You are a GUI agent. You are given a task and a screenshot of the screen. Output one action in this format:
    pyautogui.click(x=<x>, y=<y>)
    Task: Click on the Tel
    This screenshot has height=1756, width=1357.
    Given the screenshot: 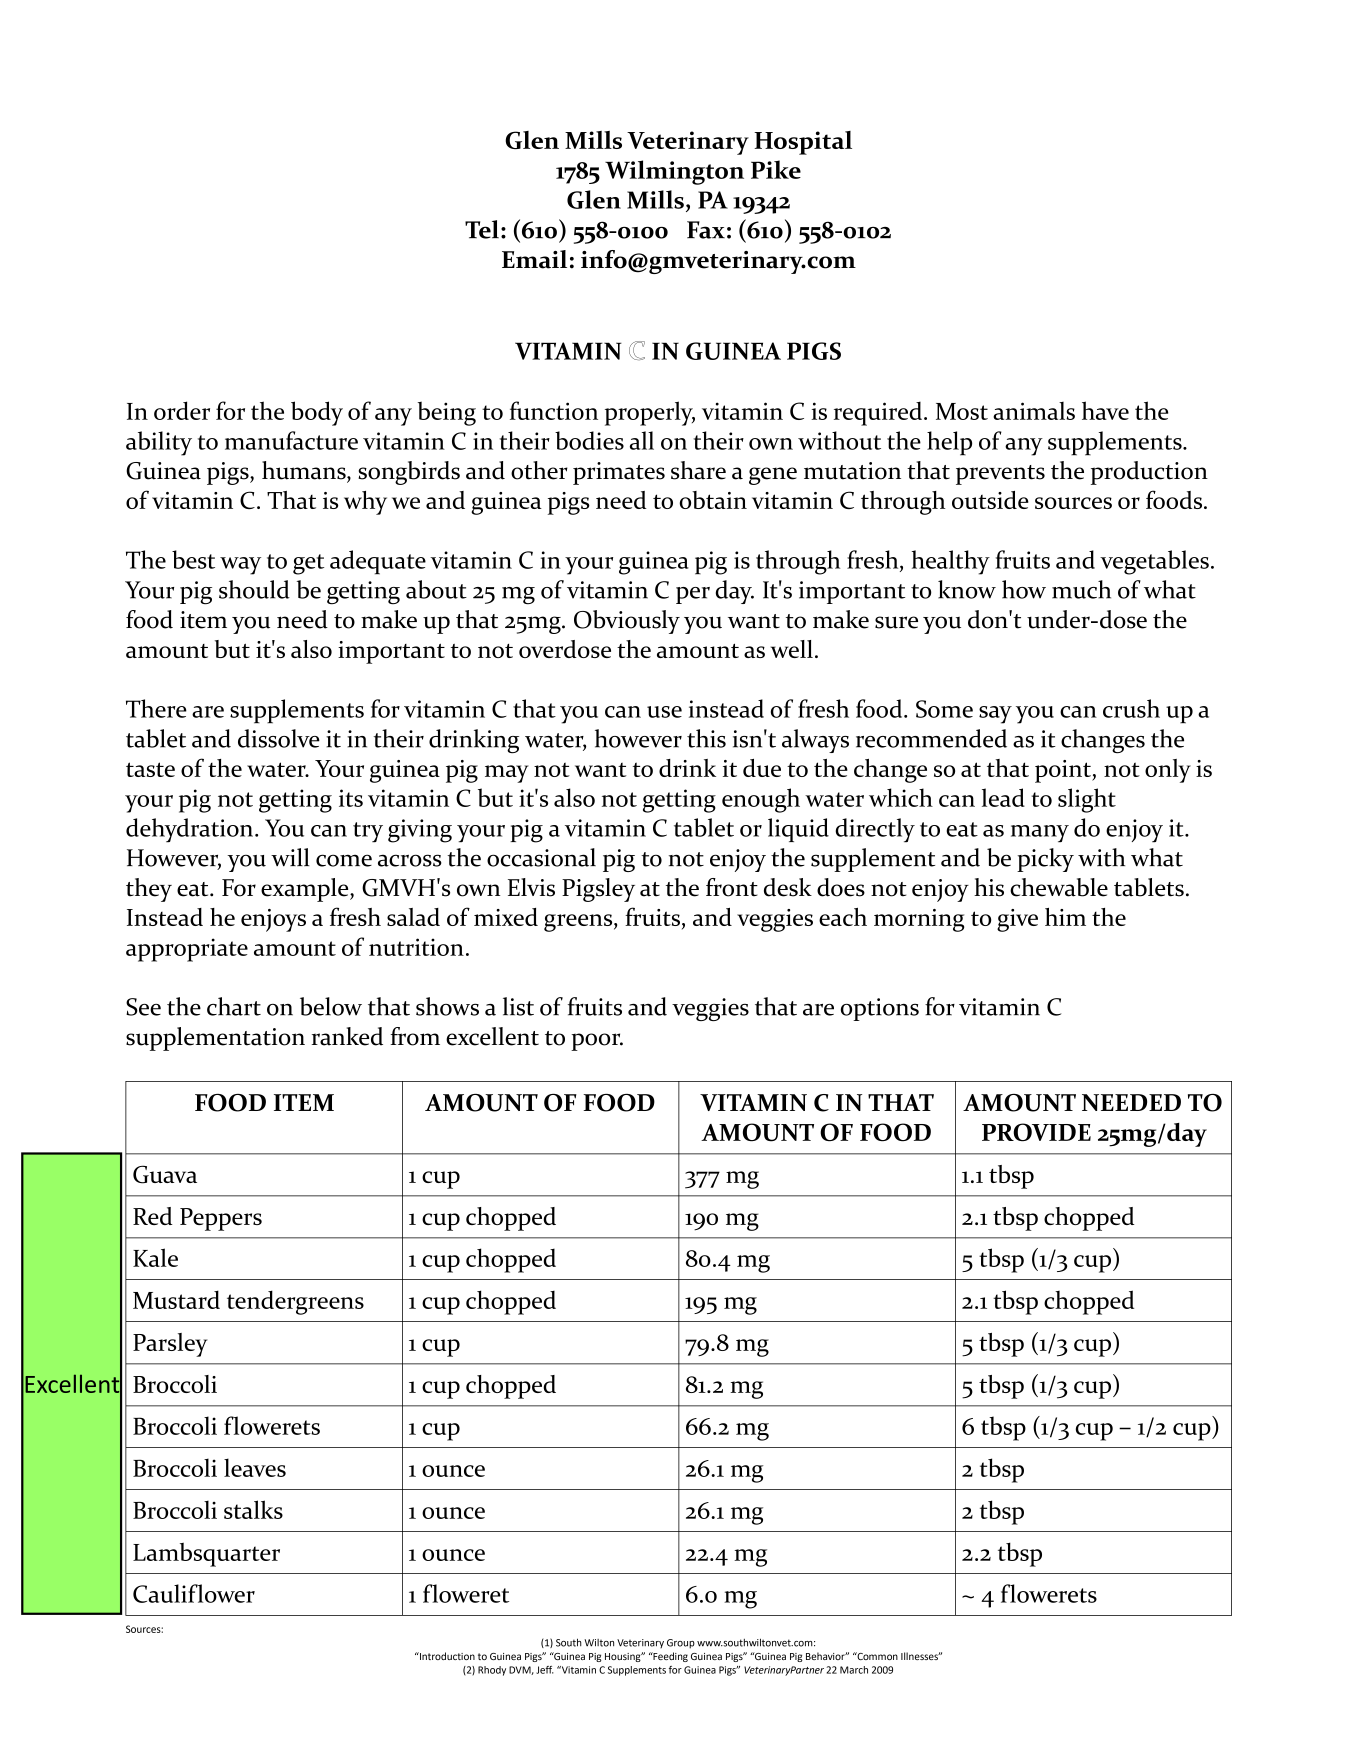 What is the action you would take?
    pyautogui.click(x=482, y=229)
